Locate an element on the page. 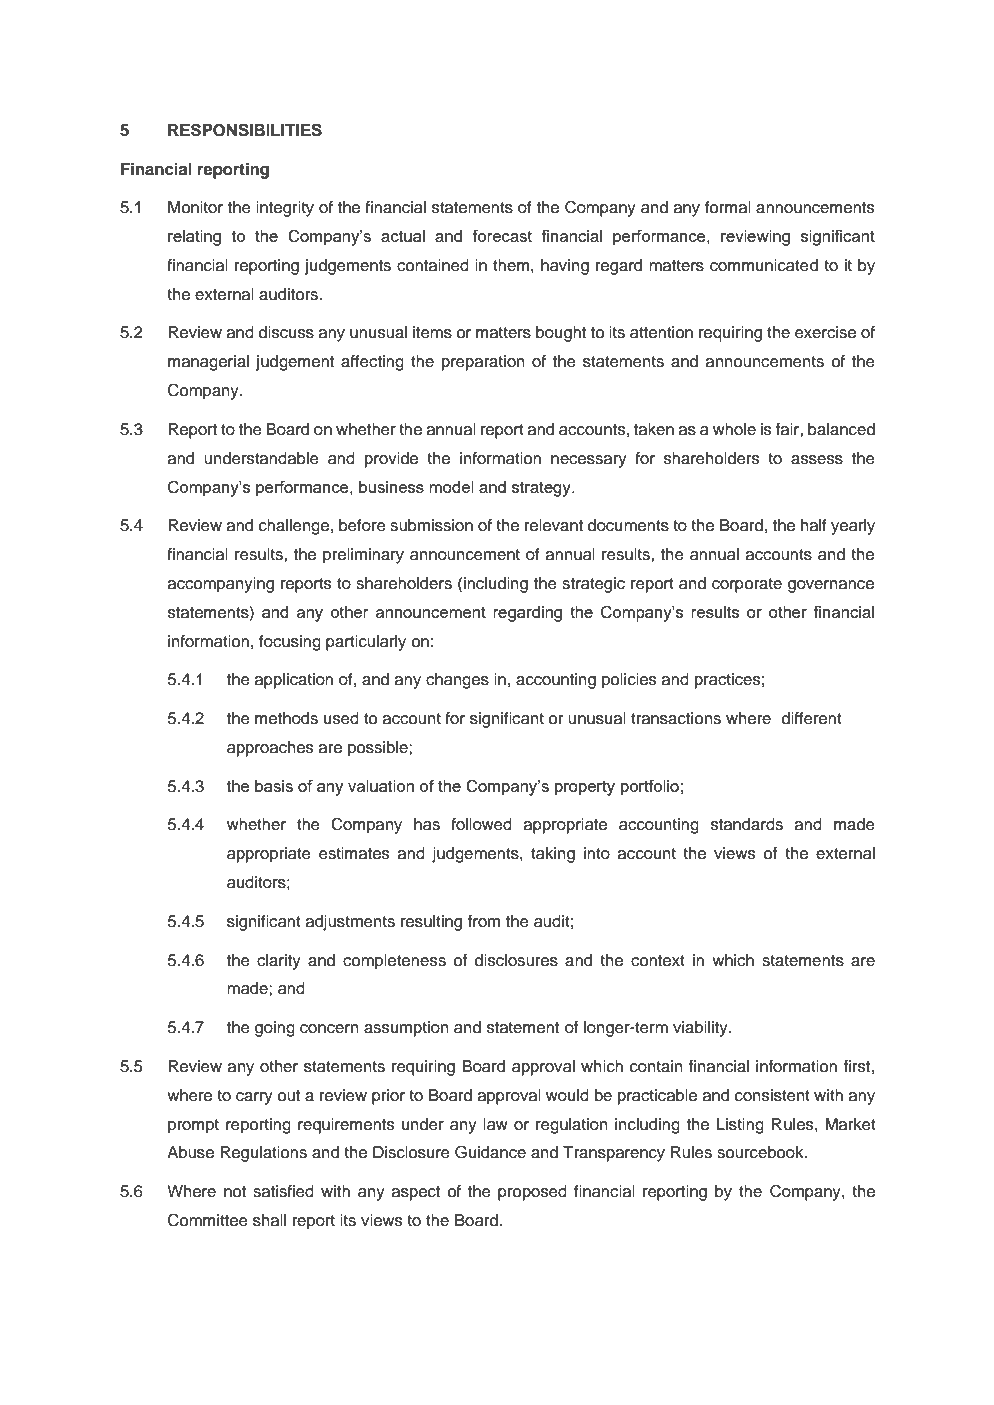 Image resolution: width=994 pixels, height=1405 pixels. application is located at coordinates (294, 681).
